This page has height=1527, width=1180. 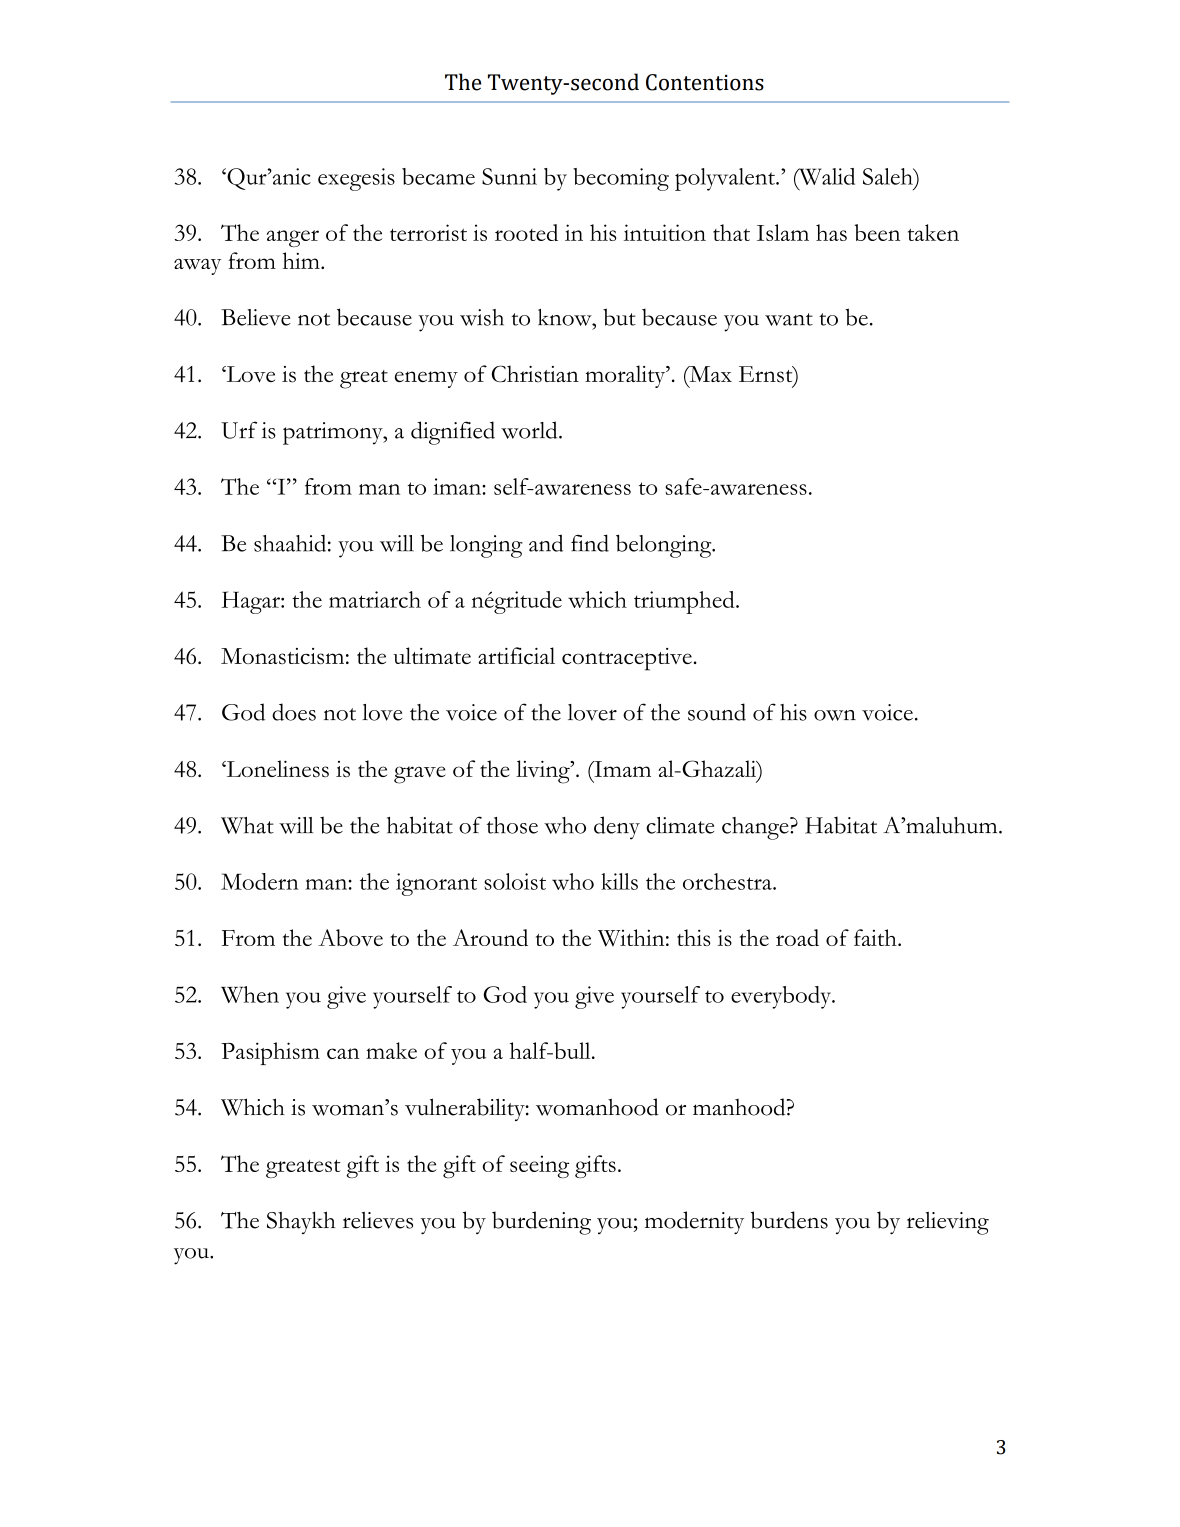 I want to click on Hagar, so click(x=251, y=602).
